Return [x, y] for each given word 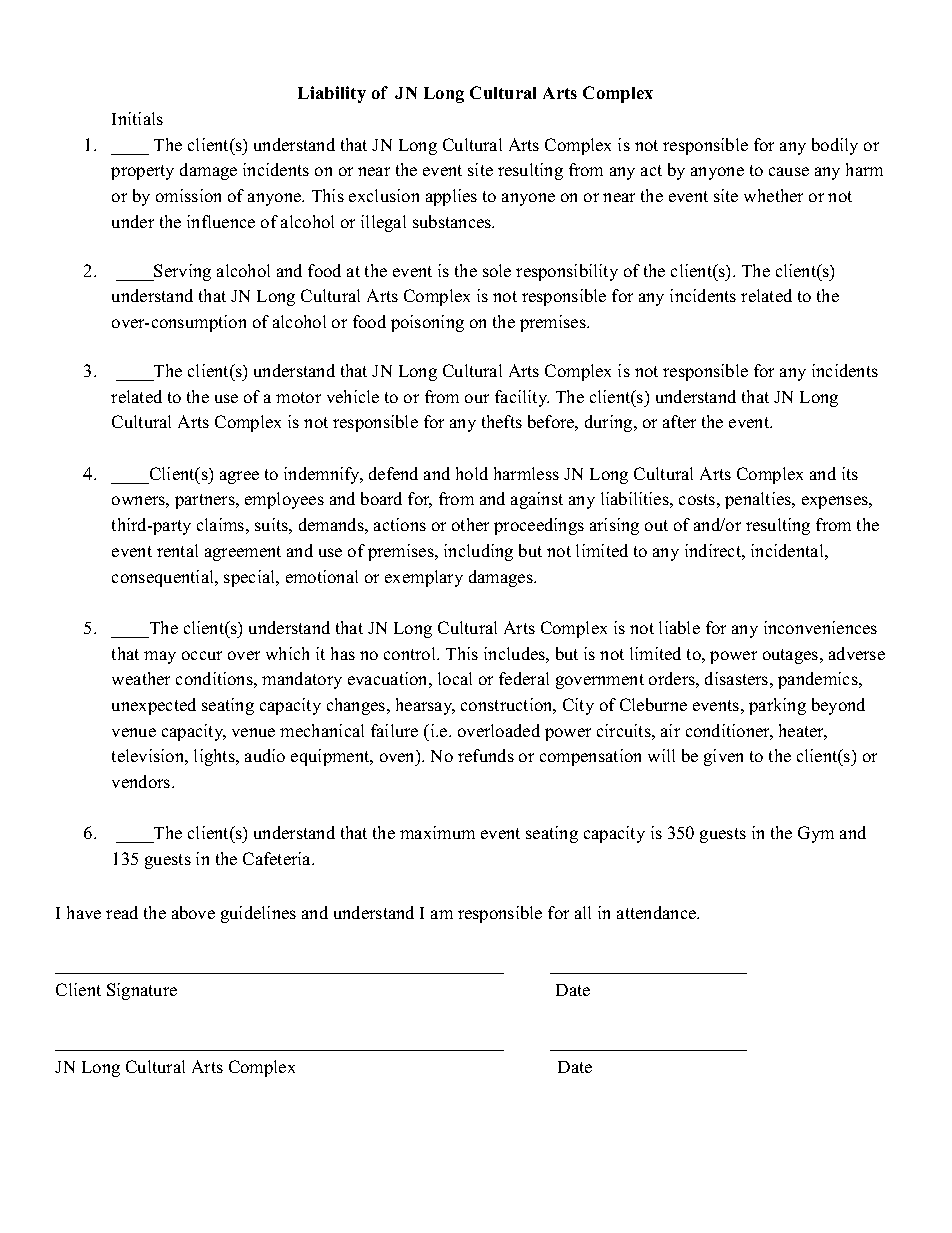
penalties [759, 500]
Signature [142, 991]
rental [177, 550]
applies [451, 197]
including [478, 552]
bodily [835, 146]
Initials [137, 118]
